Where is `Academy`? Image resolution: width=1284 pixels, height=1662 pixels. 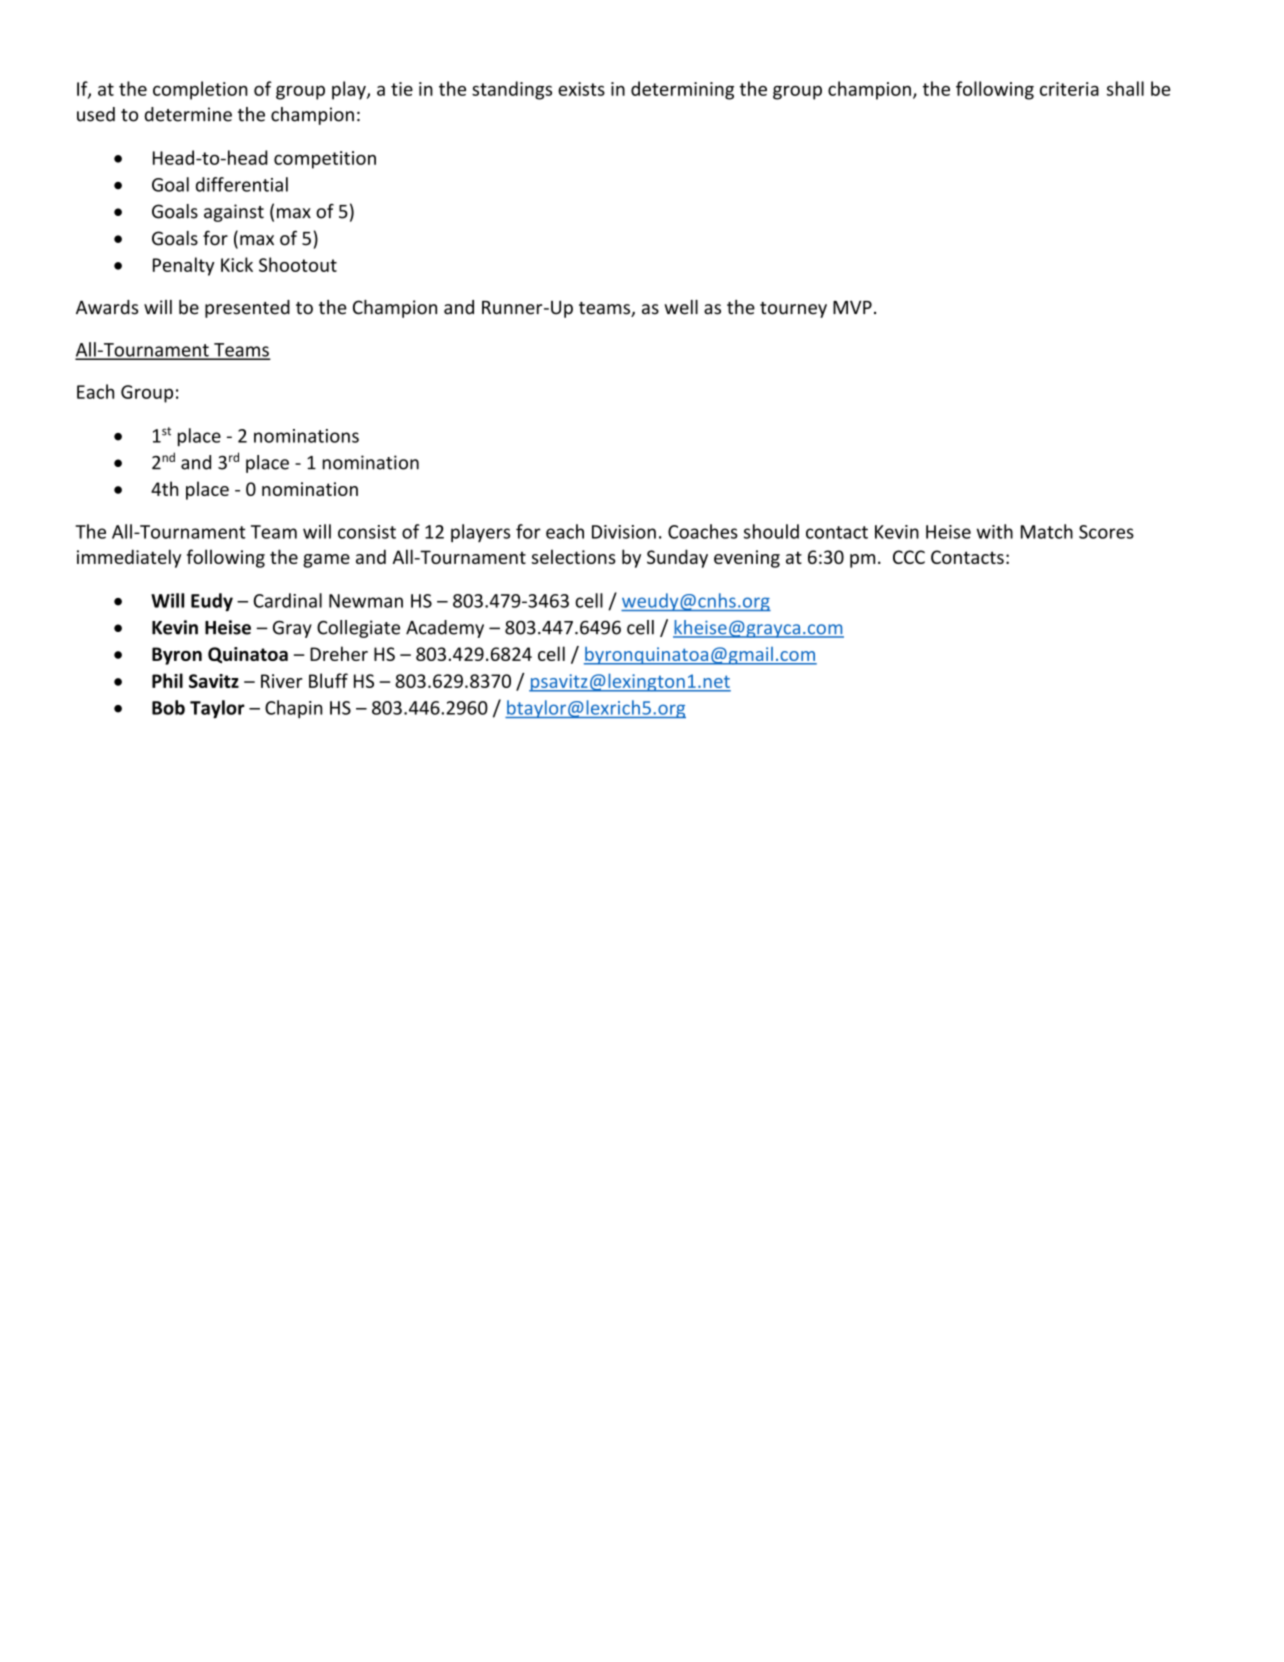
Academy is located at coordinates (445, 629).
